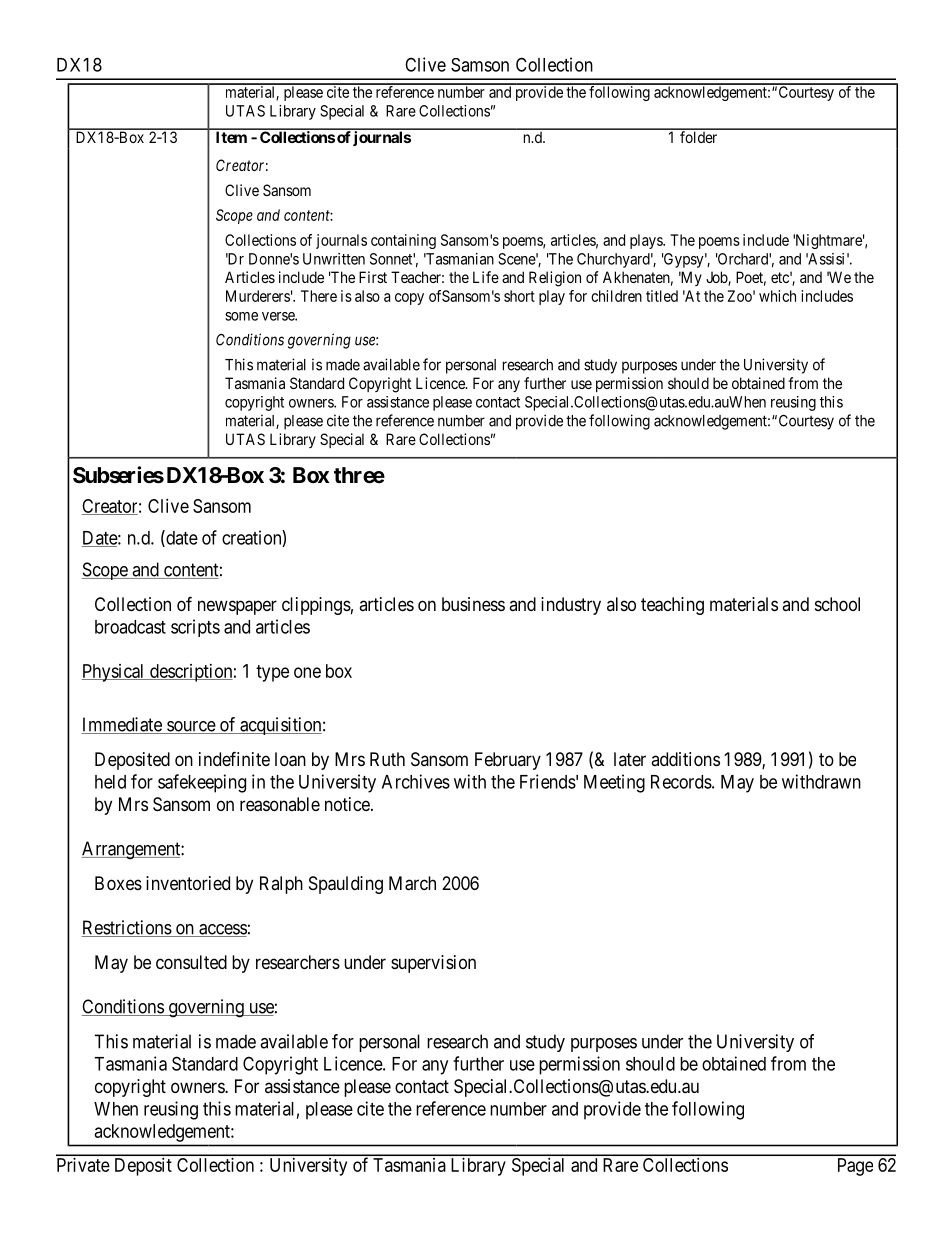 This document has height=1233, width=952. I want to click on Records, so click(681, 782).
